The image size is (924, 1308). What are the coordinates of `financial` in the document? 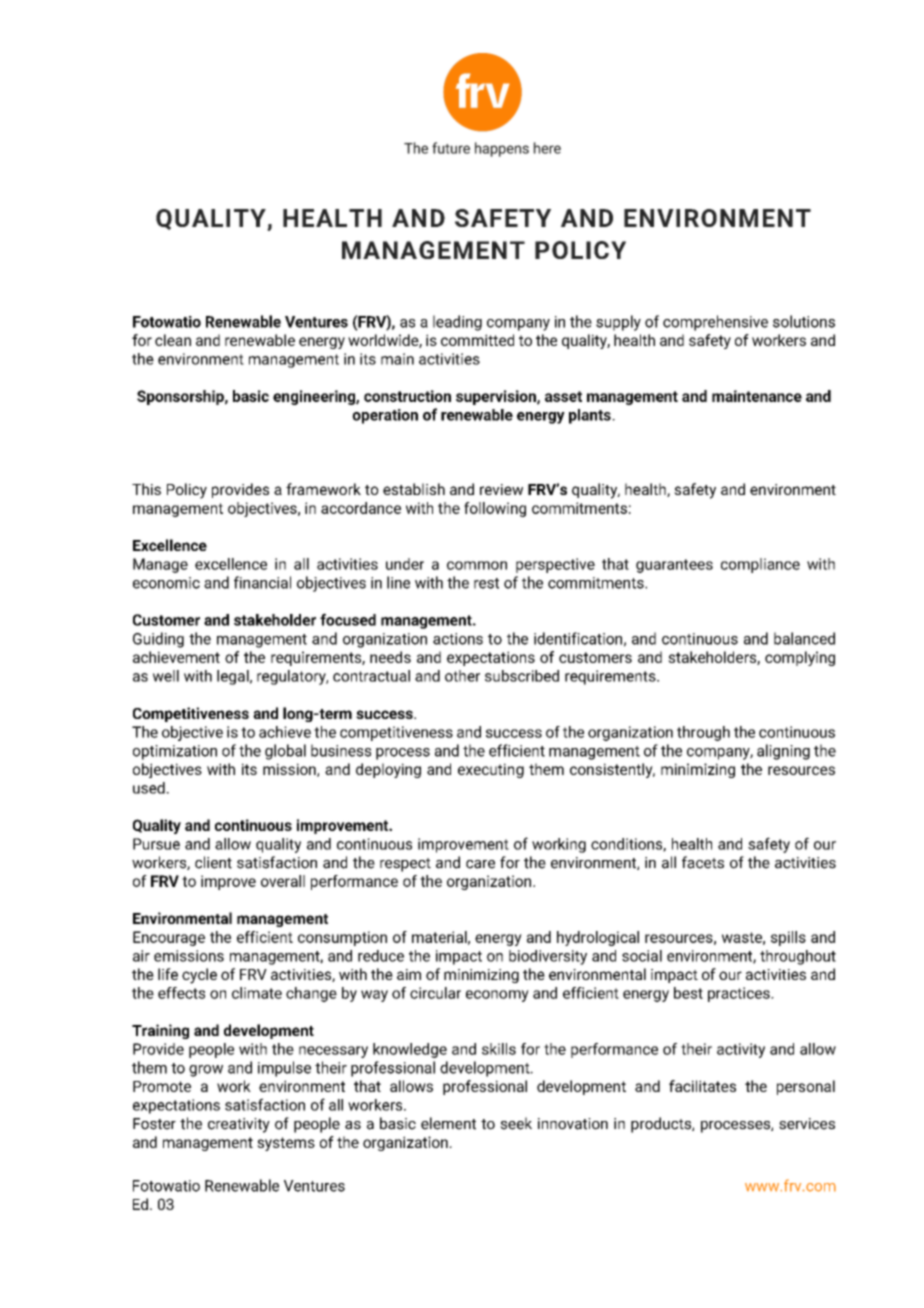 It's located at (262, 582).
